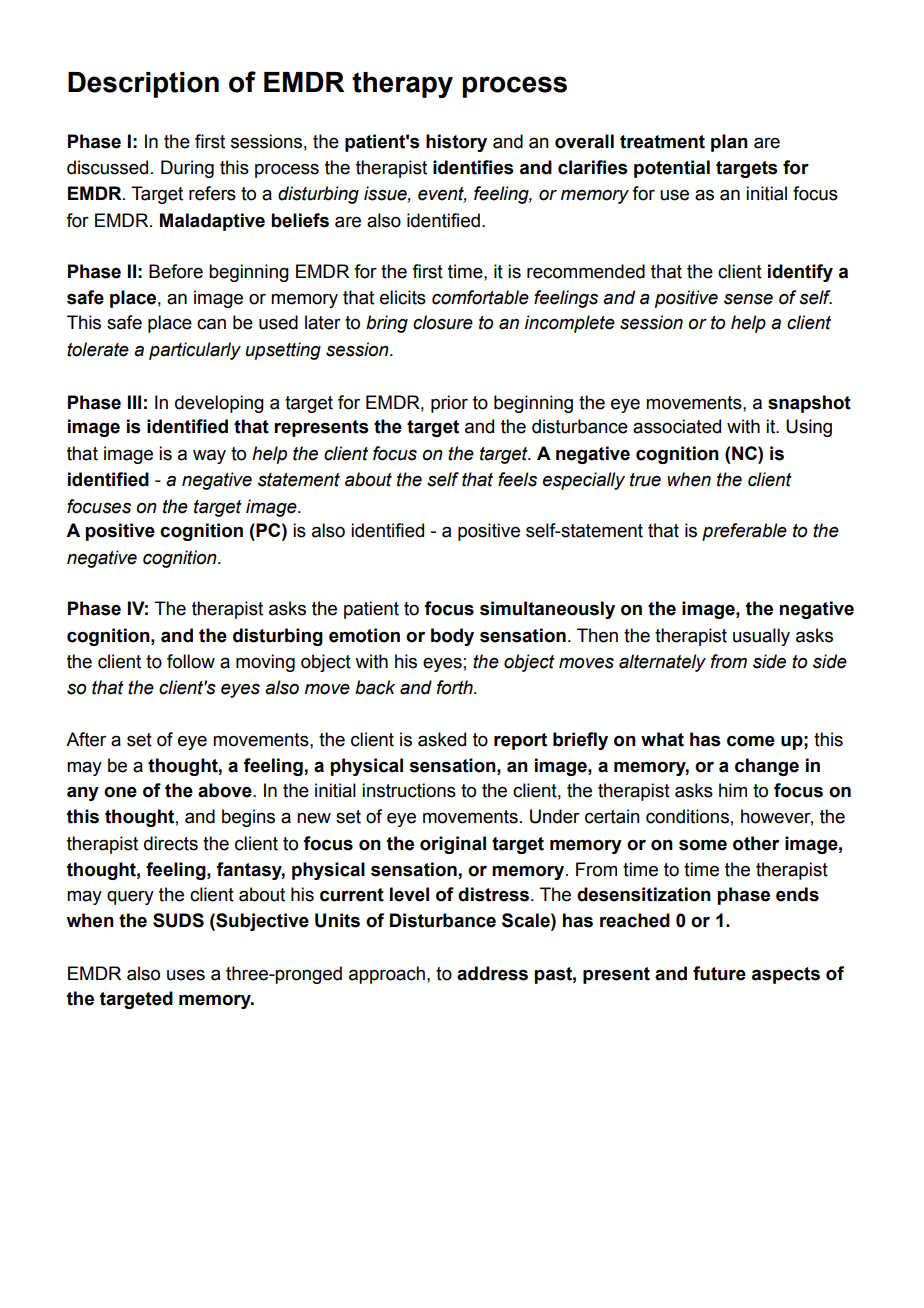 This screenshot has width=924, height=1308. What do you see at coordinates (209, 456) in the screenshot?
I see `way` at bounding box center [209, 456].
